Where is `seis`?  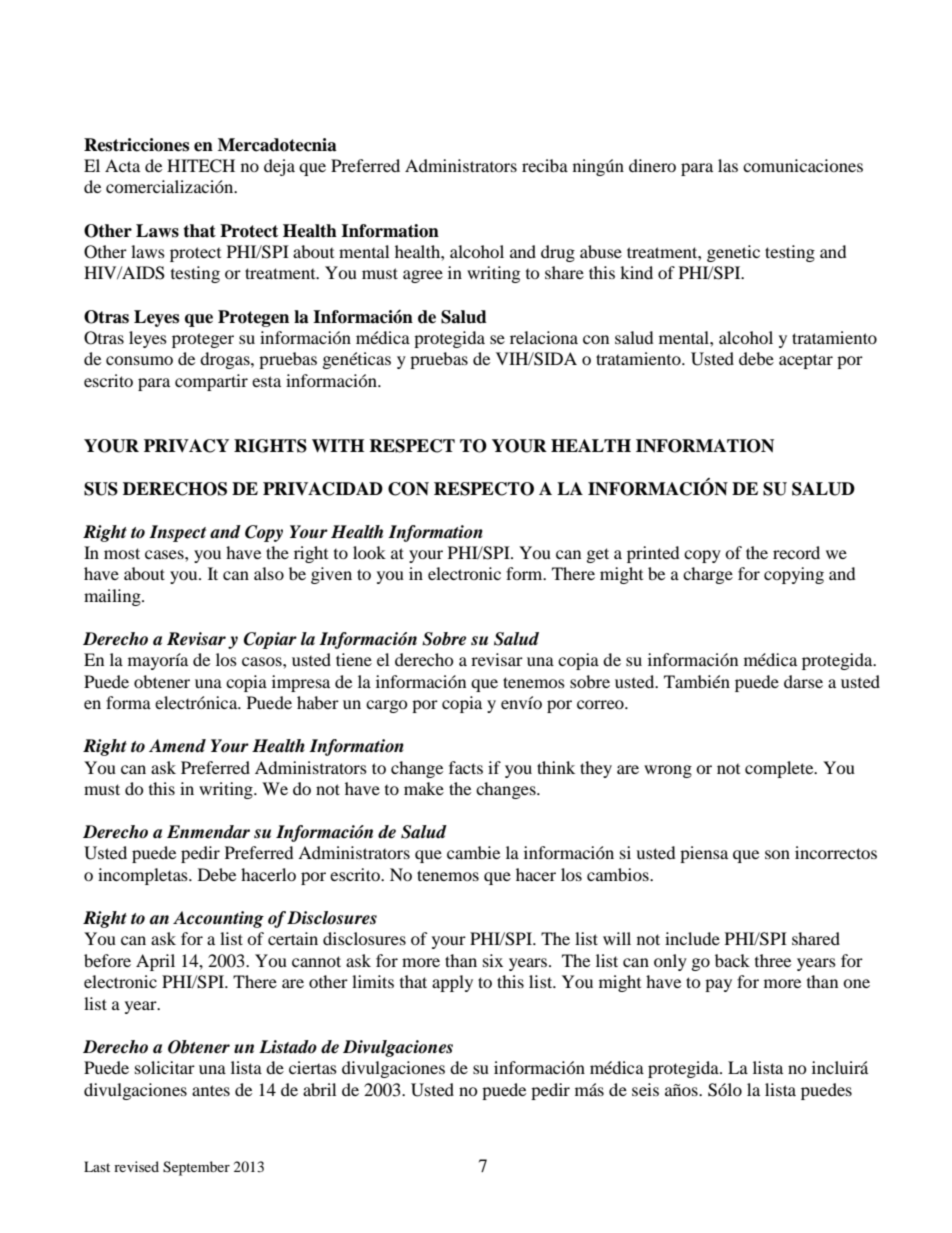
seis is located at coordinates (645, 1089).
